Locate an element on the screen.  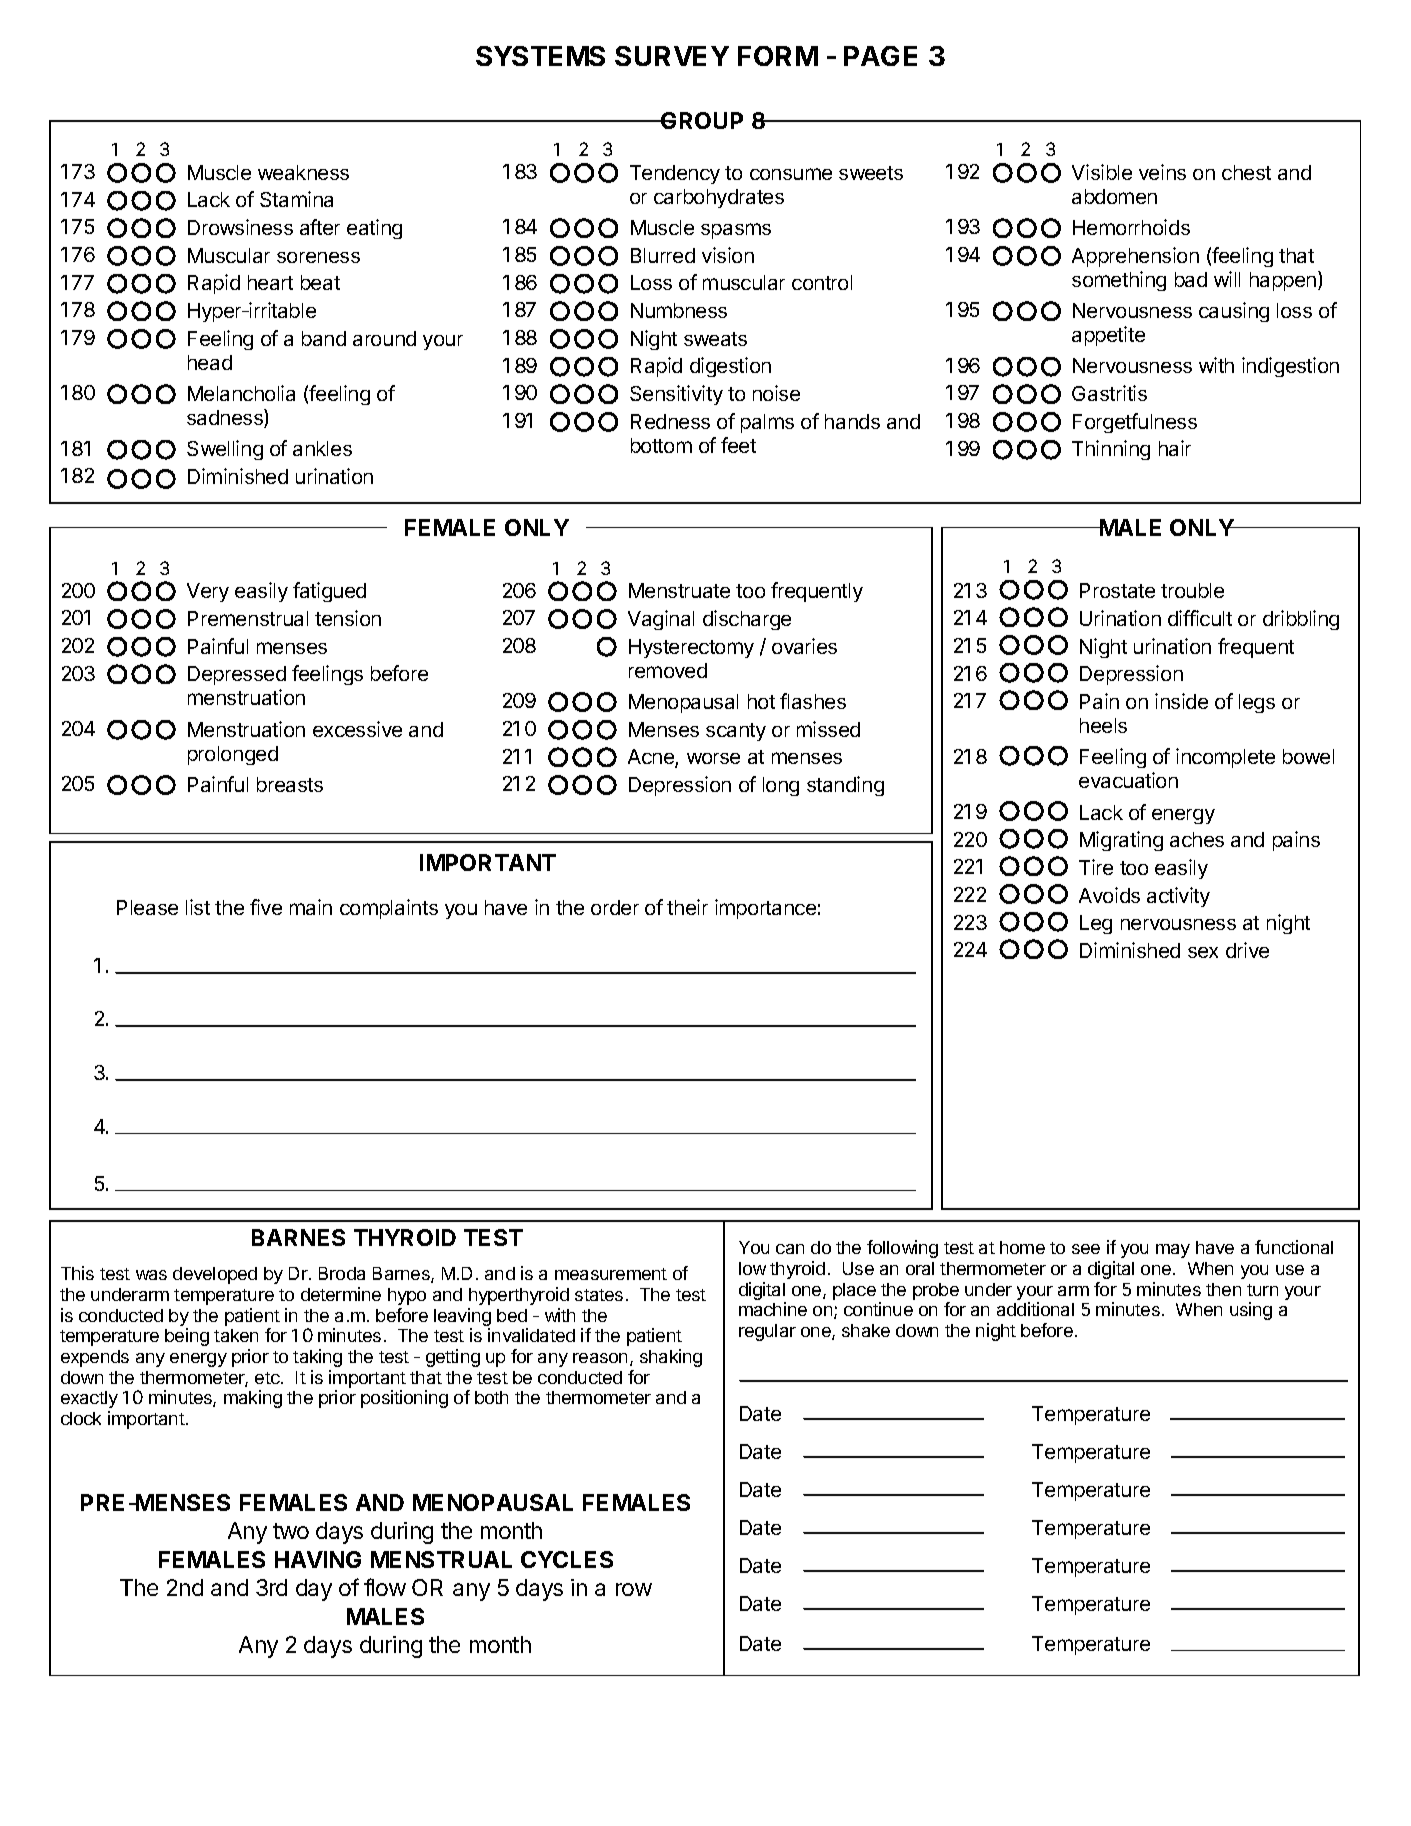
two is located at coordinates (291, 1531).
